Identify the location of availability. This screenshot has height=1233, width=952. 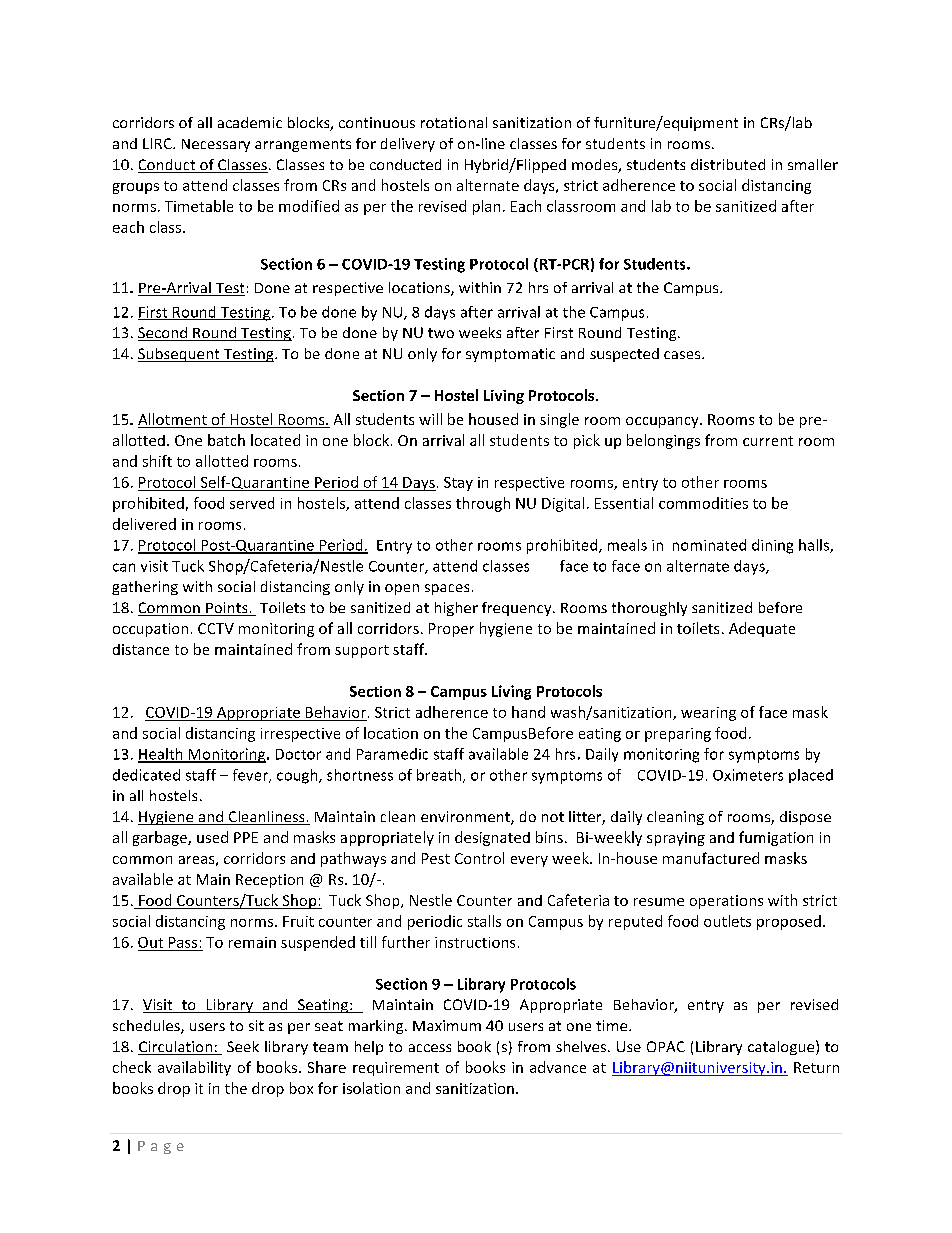
(194, 1068).
